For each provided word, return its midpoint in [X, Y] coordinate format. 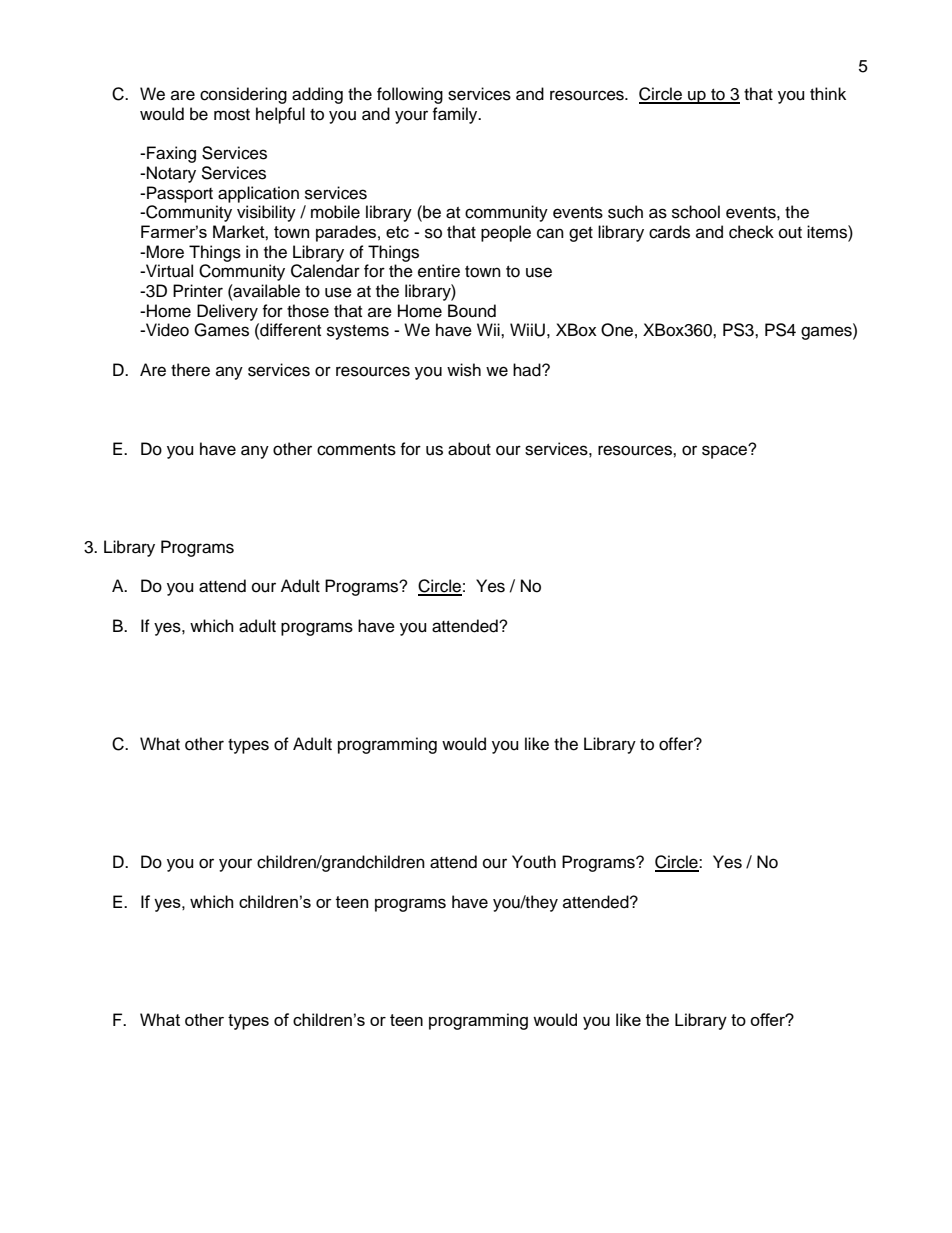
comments [356, 450]
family [456, 115]
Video [166, 330]
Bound [472, 311]
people [506, 233]
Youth [534, 862]
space [725, 452]
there [190, 370]
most [232, 115]
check [751, 232]
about [469, 449]
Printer [198, 291]
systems [358, 332]
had [528, 370]
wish [464, 370]
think [828, 93]
